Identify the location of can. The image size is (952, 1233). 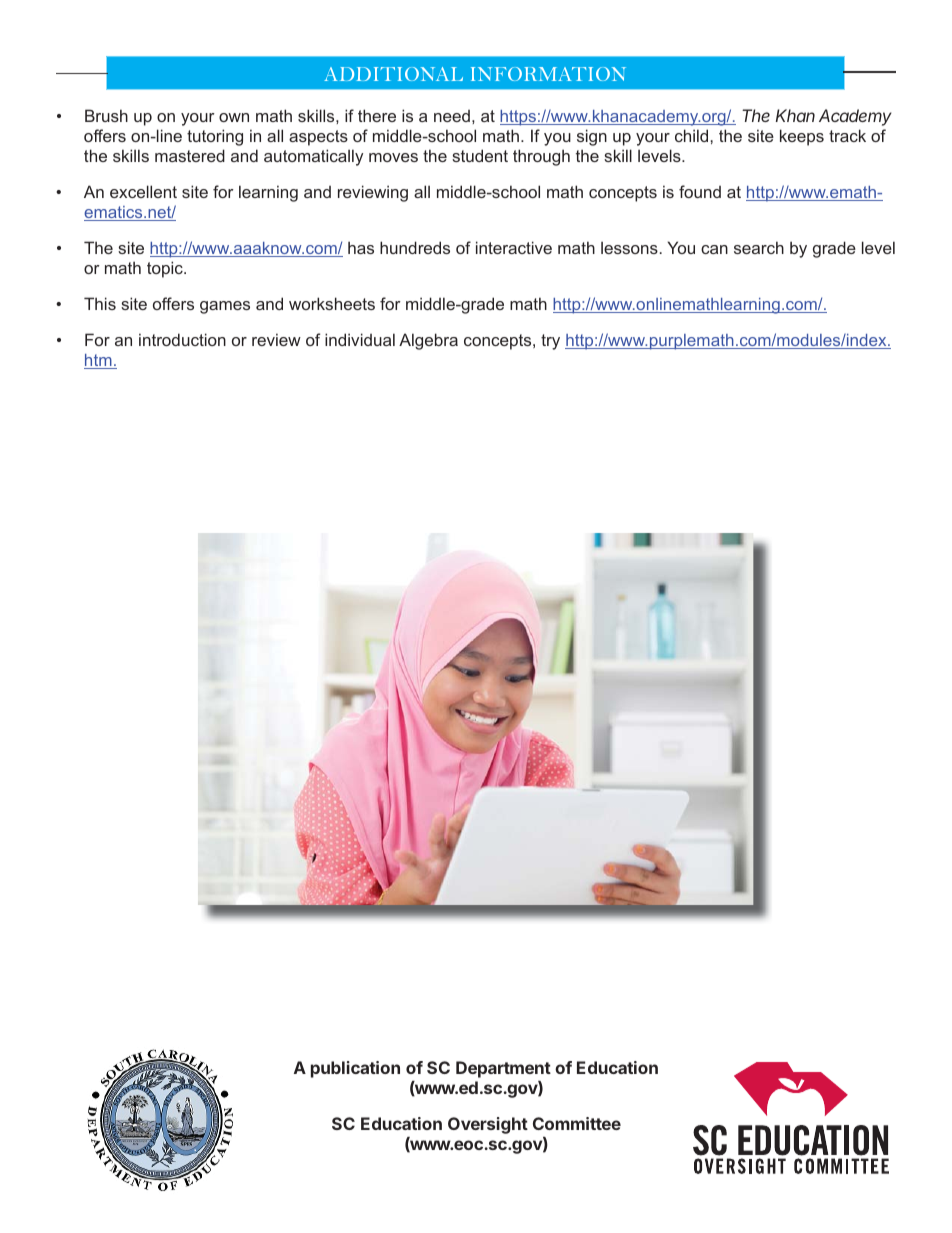
(714, 249).
